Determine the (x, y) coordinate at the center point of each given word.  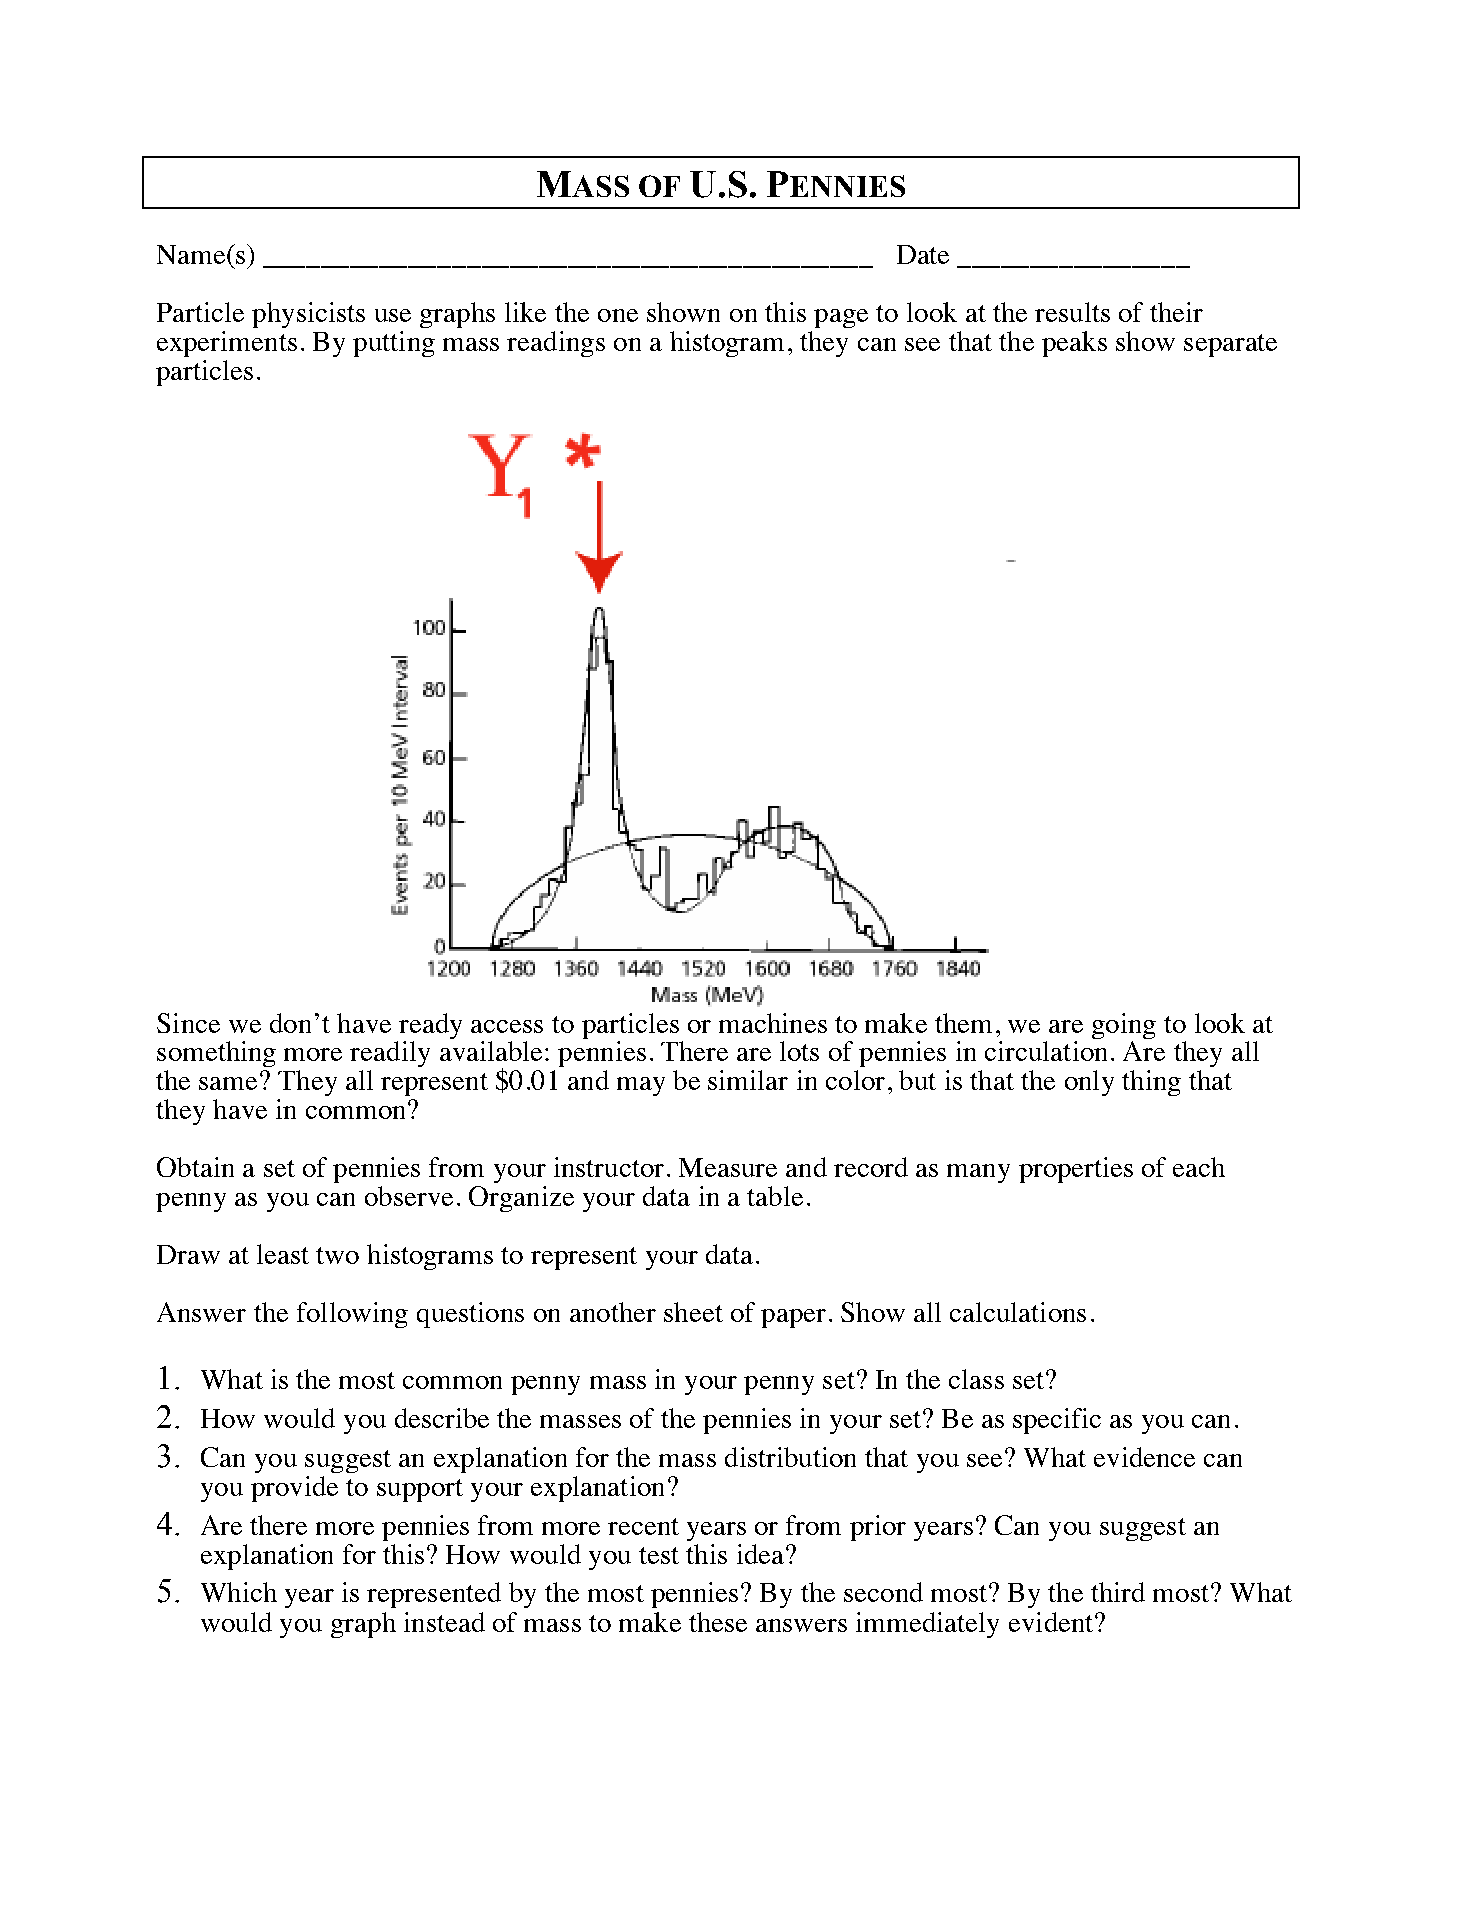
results (1072, 312)
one (618, 315)
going (1124, 1026)
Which (239, 1592)
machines (773, 1023)
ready (430, 1026)
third (1118, 1592)
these (718, 1622)
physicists (308, 315)
